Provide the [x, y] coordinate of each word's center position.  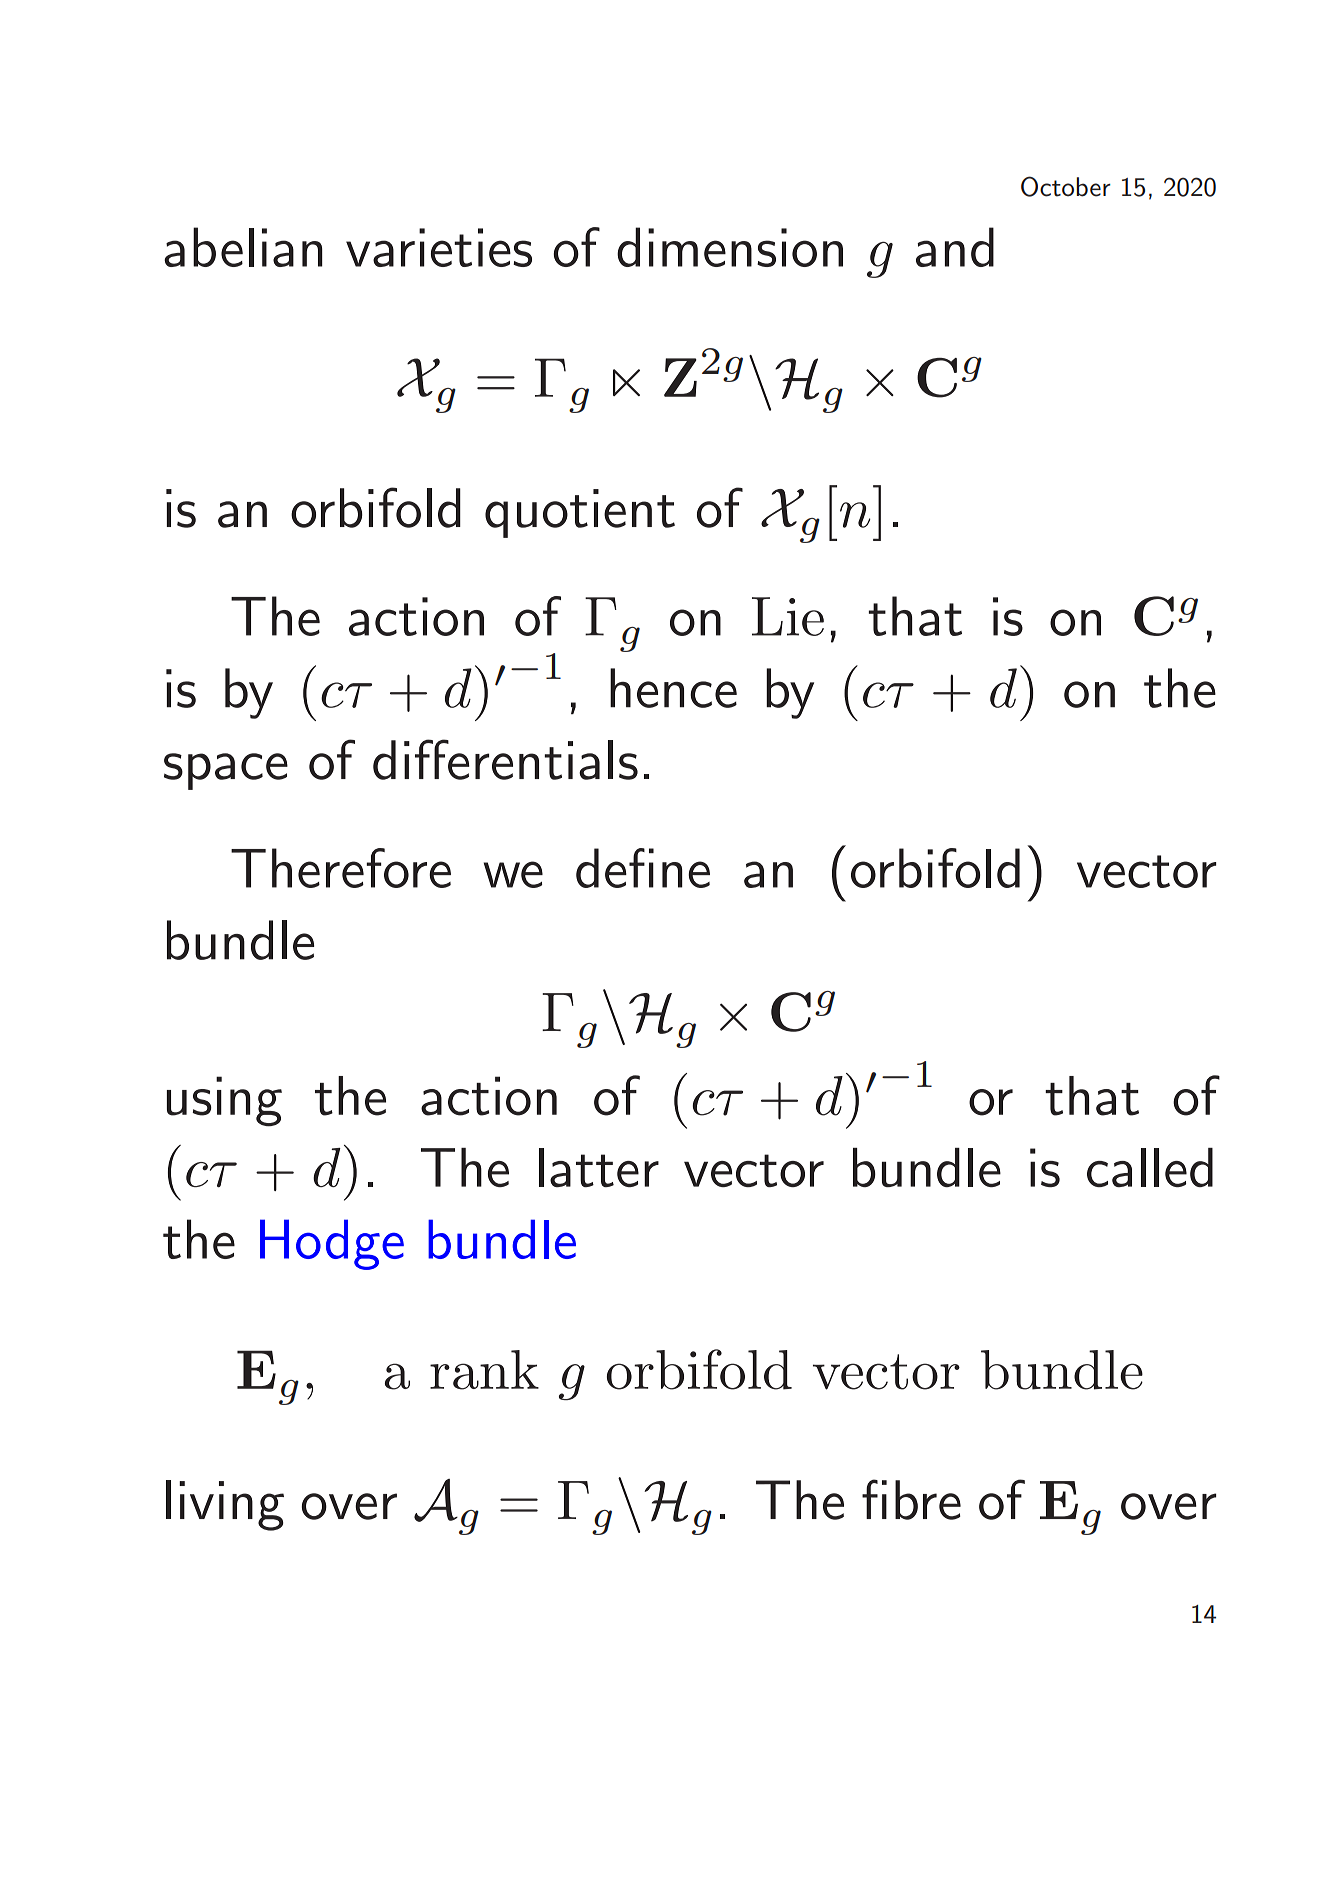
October [1066, 186]
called [1150, 1167]
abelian [243, 247]
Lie [788, 616]
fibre [911, 1499]
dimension [730, 247]
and [955, 247]
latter [599, 1167]
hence [673, 688]
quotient [580, 513]
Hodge [332, 1244]
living [225, 1505]
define [643, 868]
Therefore [341, 868]
